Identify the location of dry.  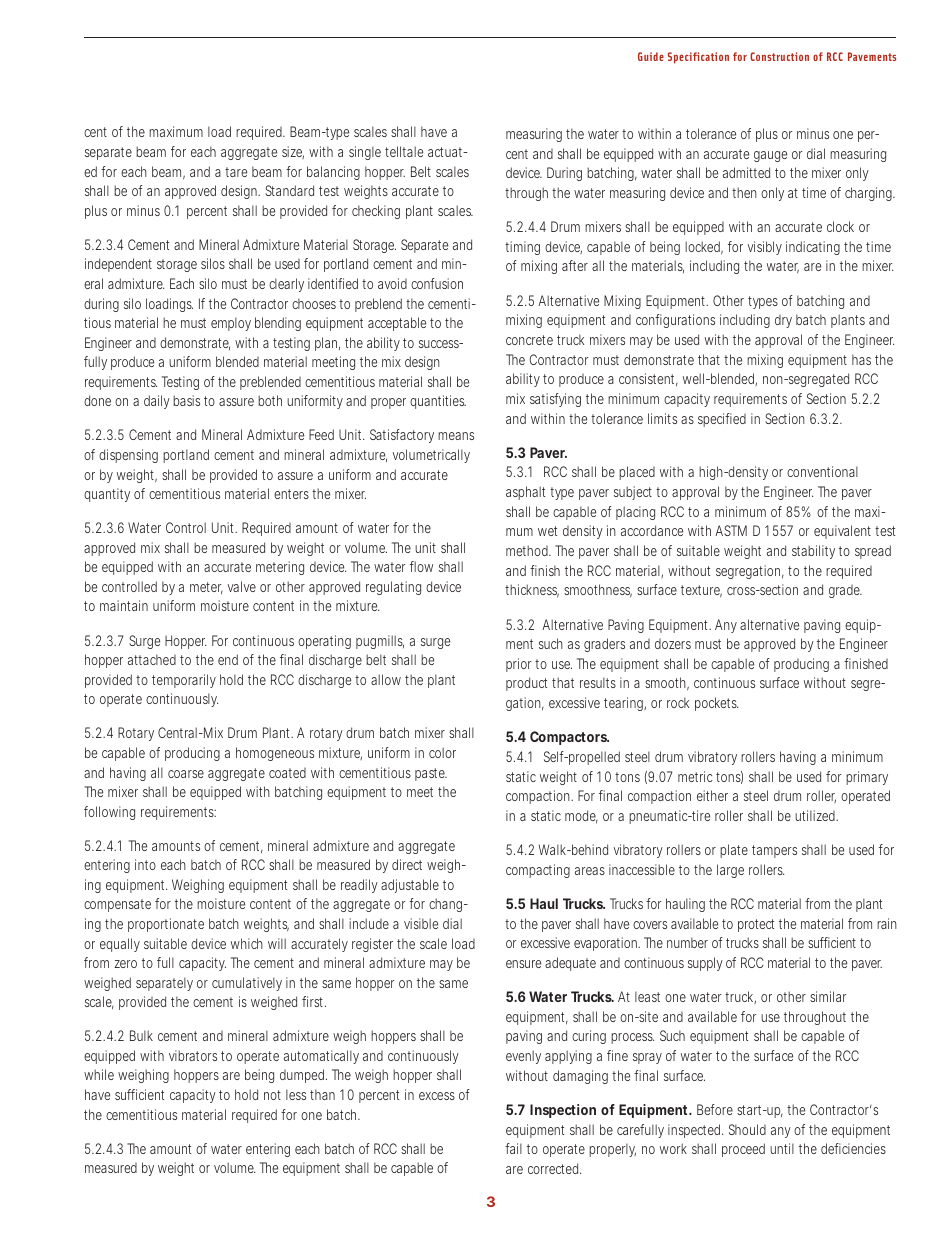
(783, 321).
